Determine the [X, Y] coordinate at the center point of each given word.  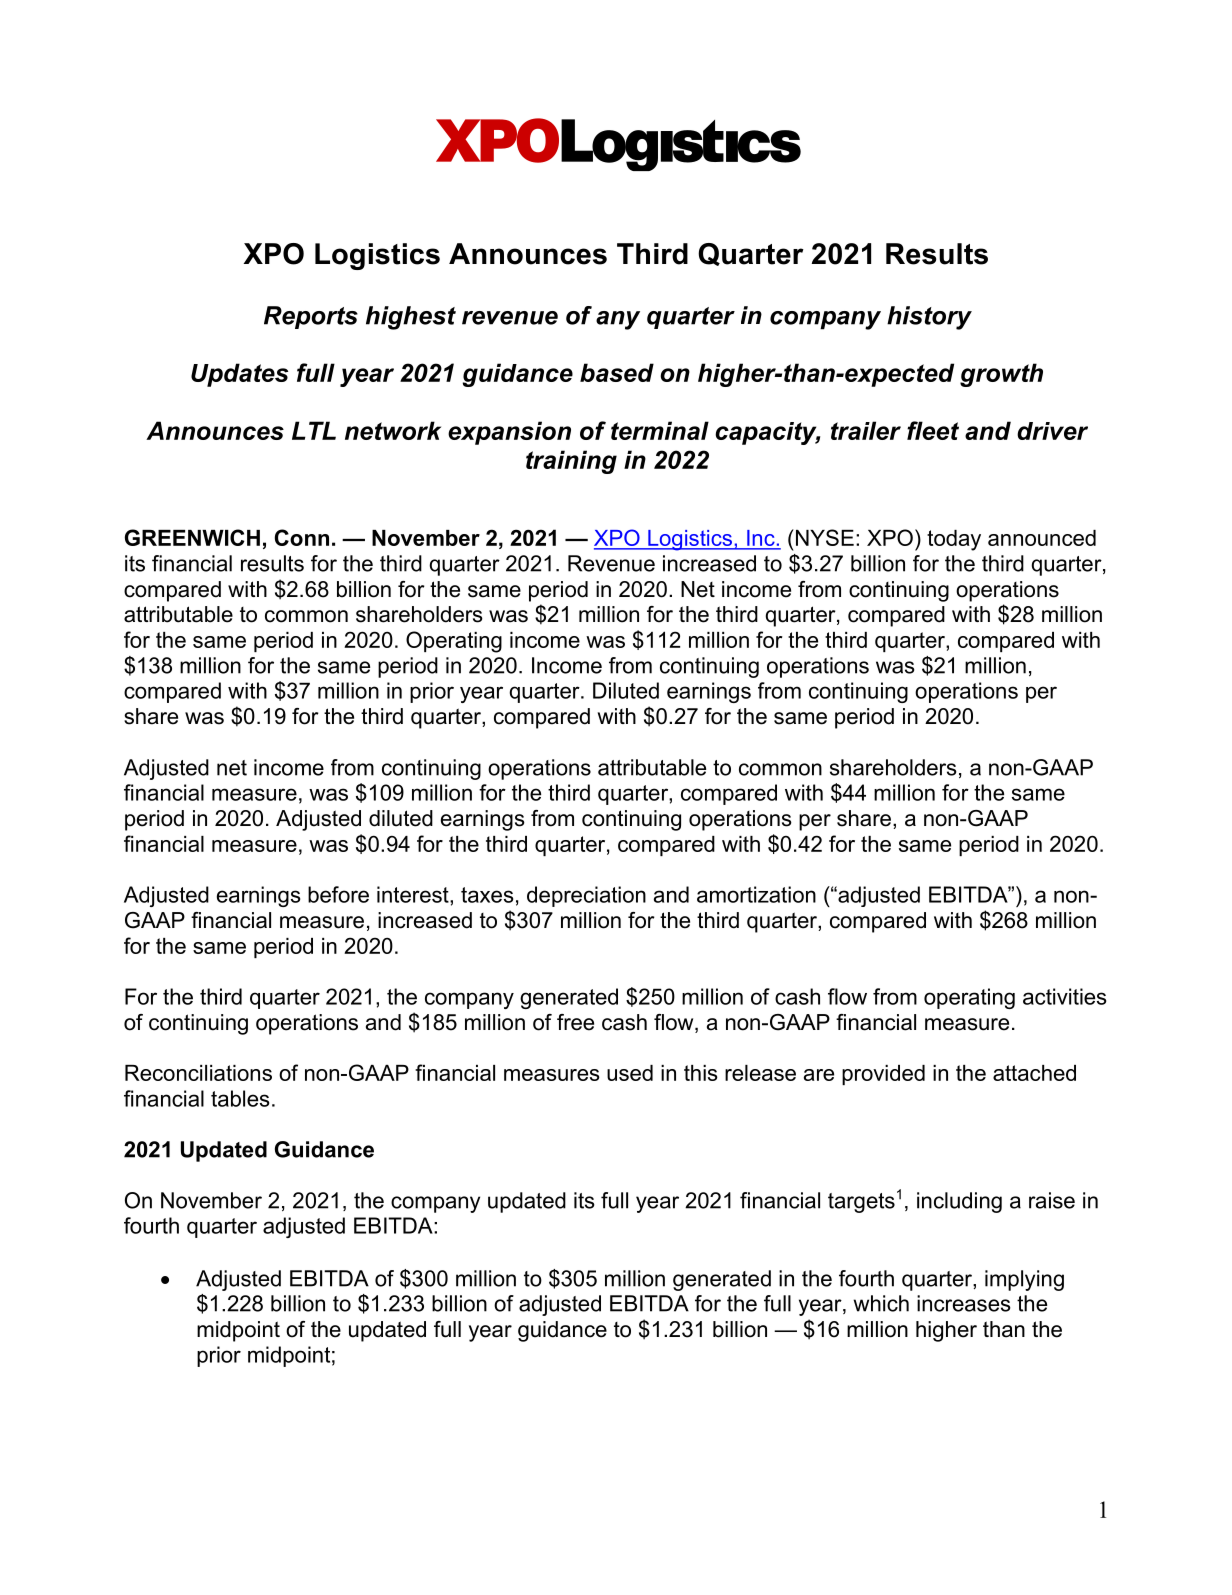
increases [964, 1303]
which [881, 1303]
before [338, 894]
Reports [311, 317]
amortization [756, 894]
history [929, 318]
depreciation [586, 896]
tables [240, 1098]
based [617, 372]
